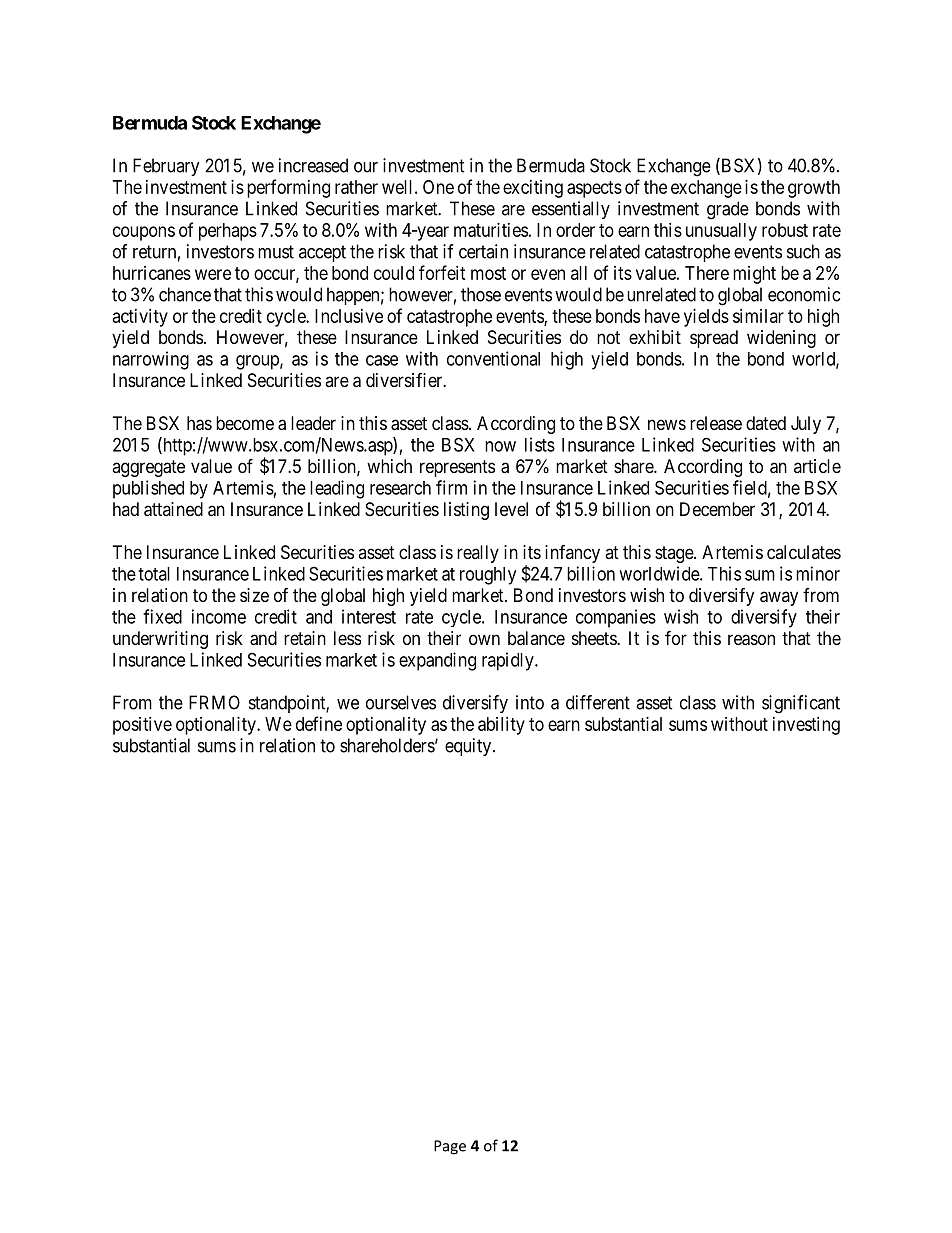 This image has height=1233, width=952. I want to click on perhaps, so click(228, 232).
